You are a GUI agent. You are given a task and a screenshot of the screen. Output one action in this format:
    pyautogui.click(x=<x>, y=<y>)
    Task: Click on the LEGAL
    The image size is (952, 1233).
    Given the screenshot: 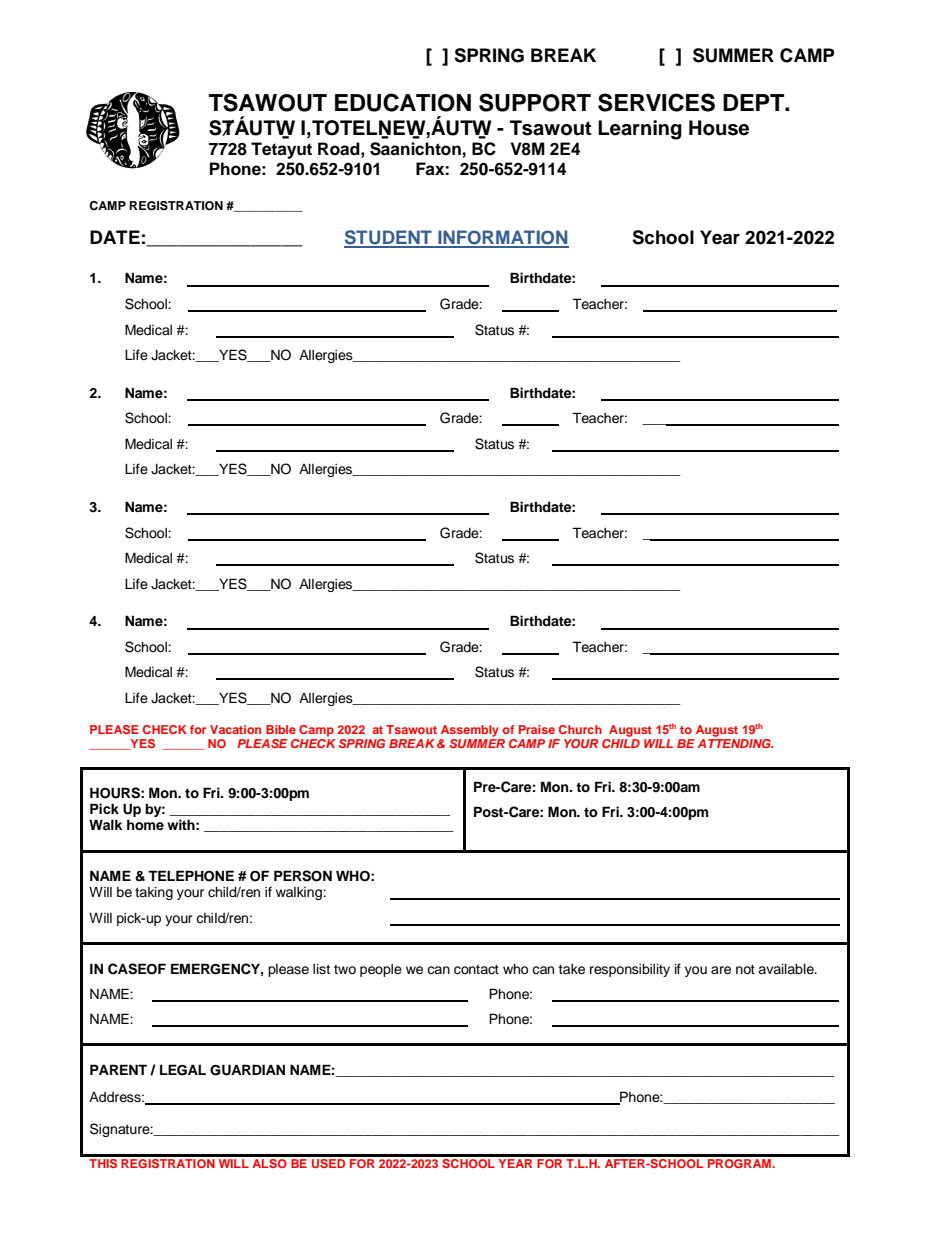 What is the action you would take?
    pyautogui.click(x=183, y=1070)
